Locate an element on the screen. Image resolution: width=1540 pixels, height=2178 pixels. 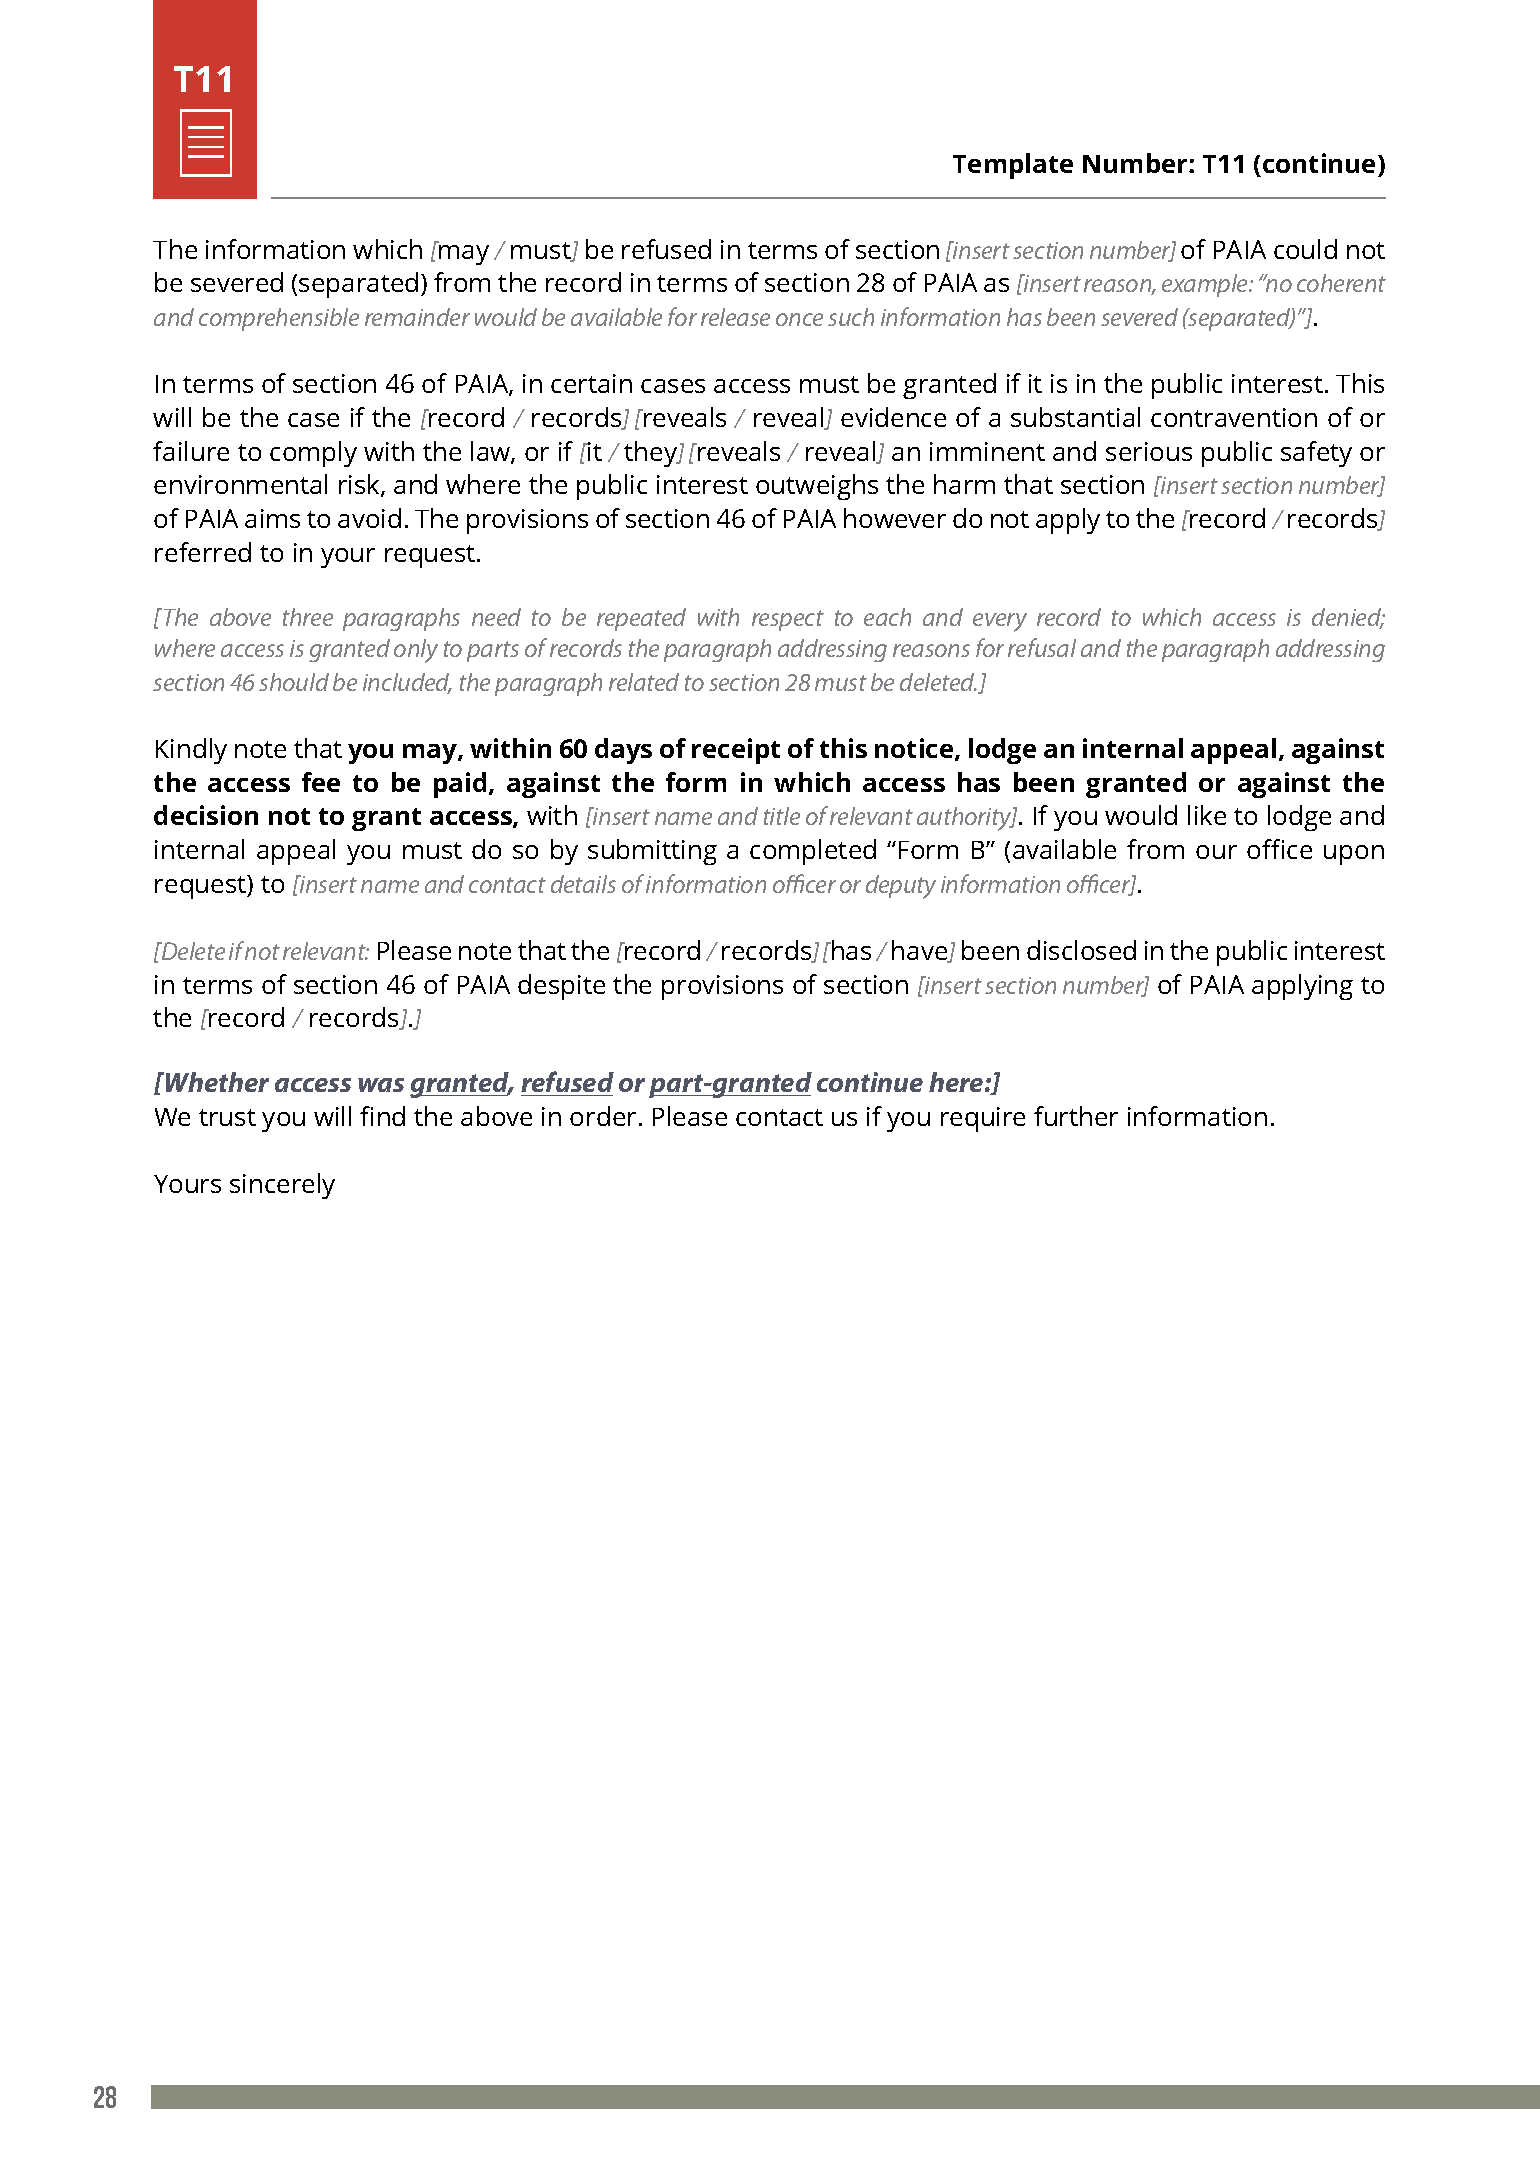
avoid is located at coordinates (369, 518).
